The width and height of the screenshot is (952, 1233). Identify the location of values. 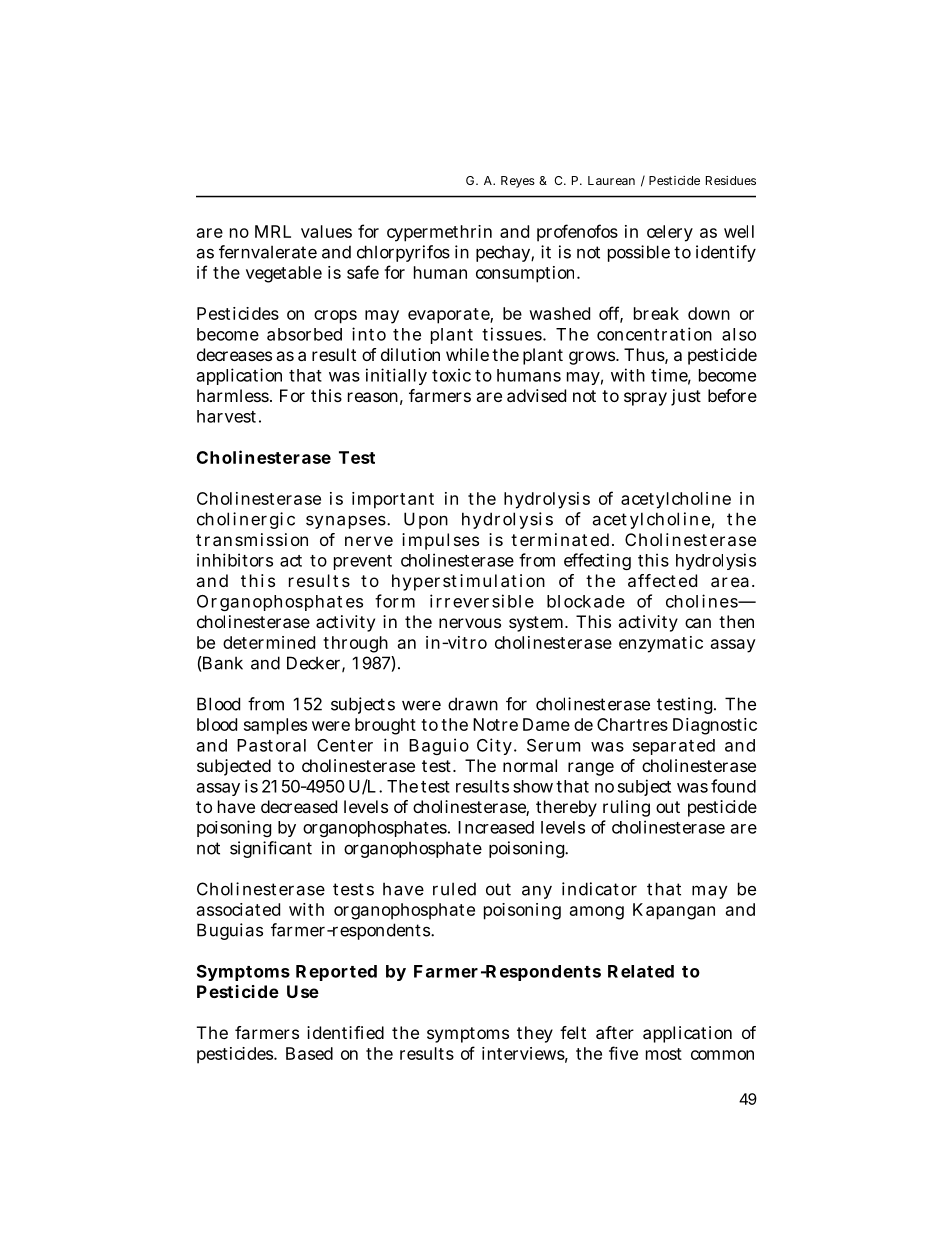
(326, 231).
